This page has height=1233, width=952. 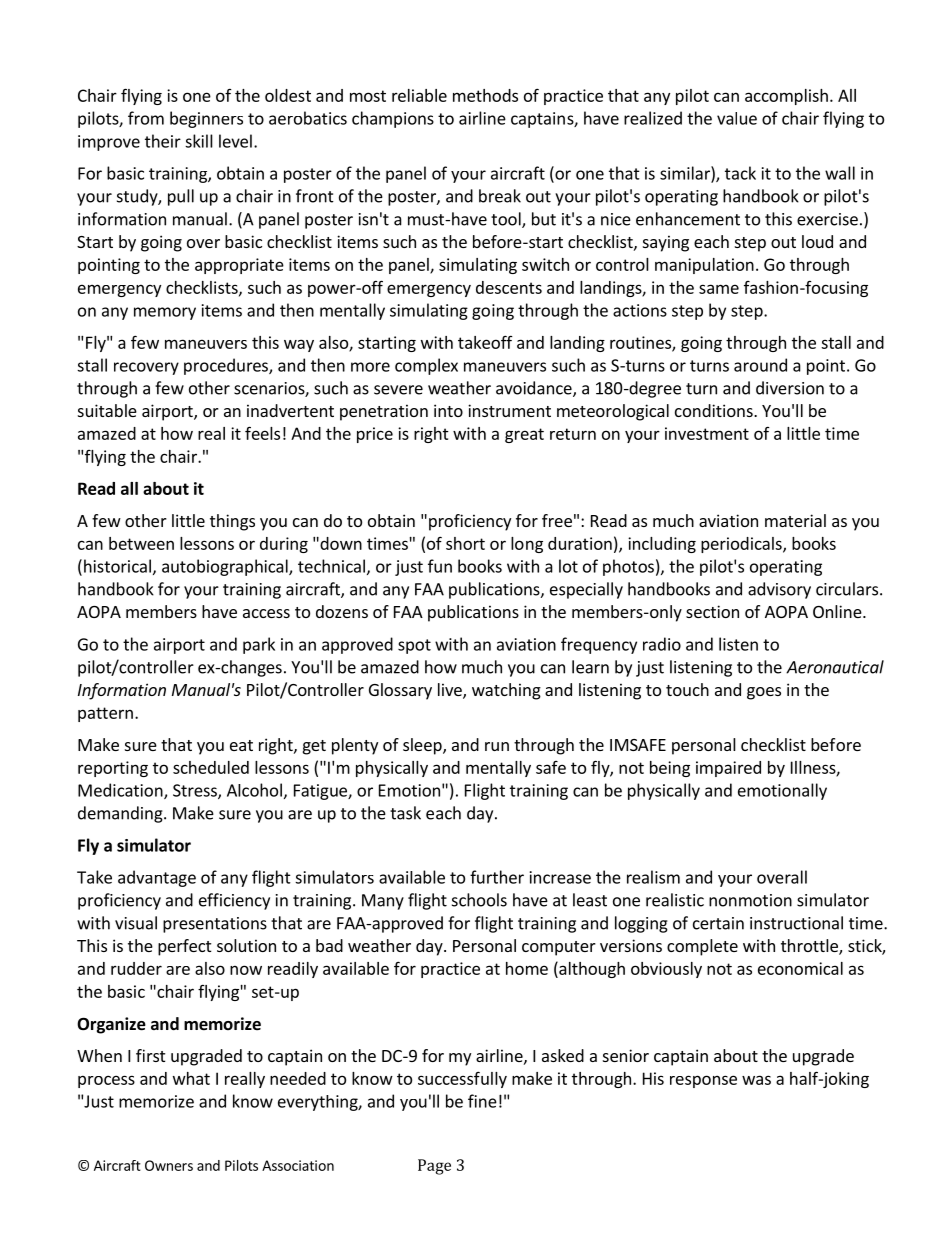 I want to click on spot, so click(x=414, y=646).
